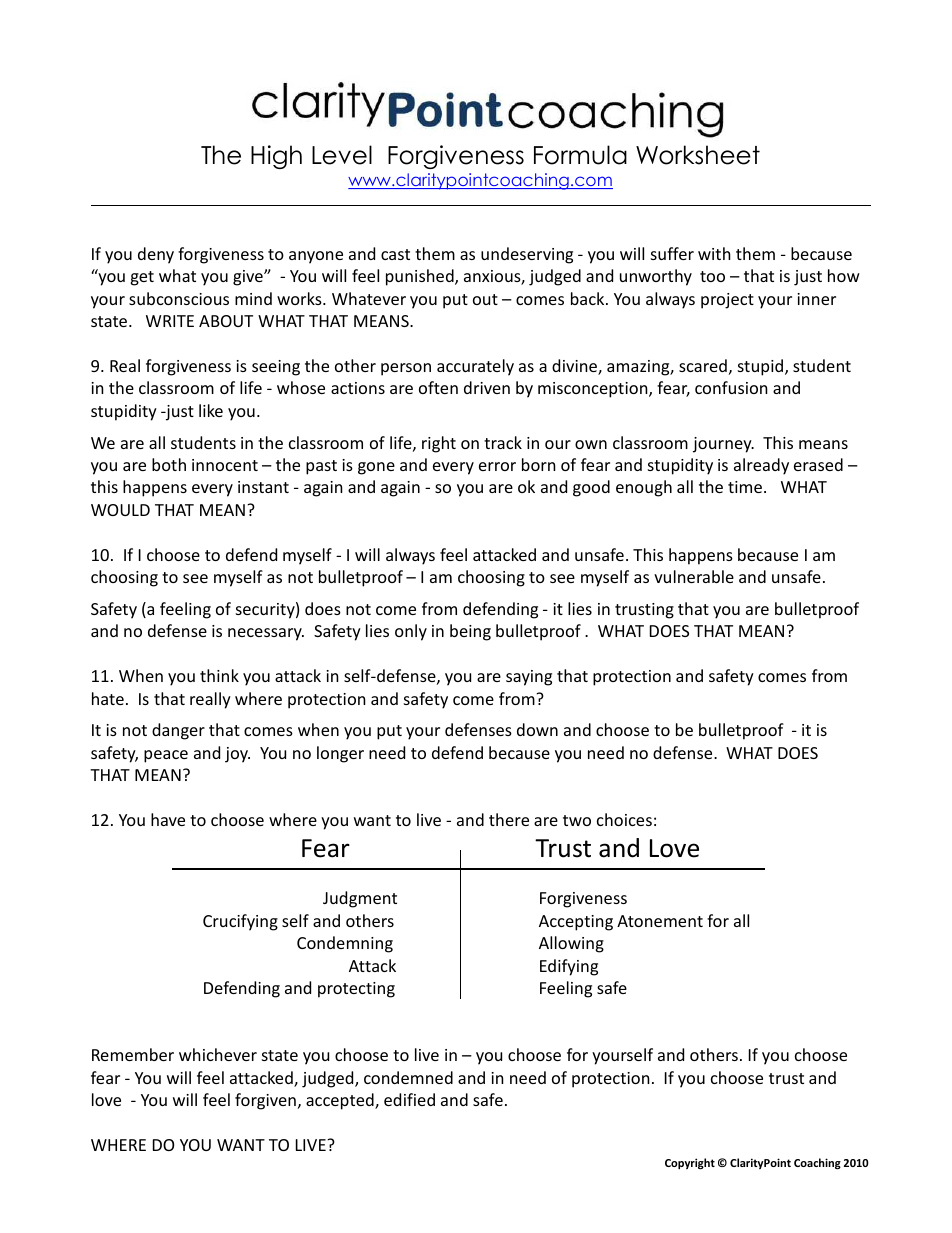 This document has width=952, height=1233. What do you see at coordinates (276, 157) in the document?
I see `High` at bounding box center [276, 157].
